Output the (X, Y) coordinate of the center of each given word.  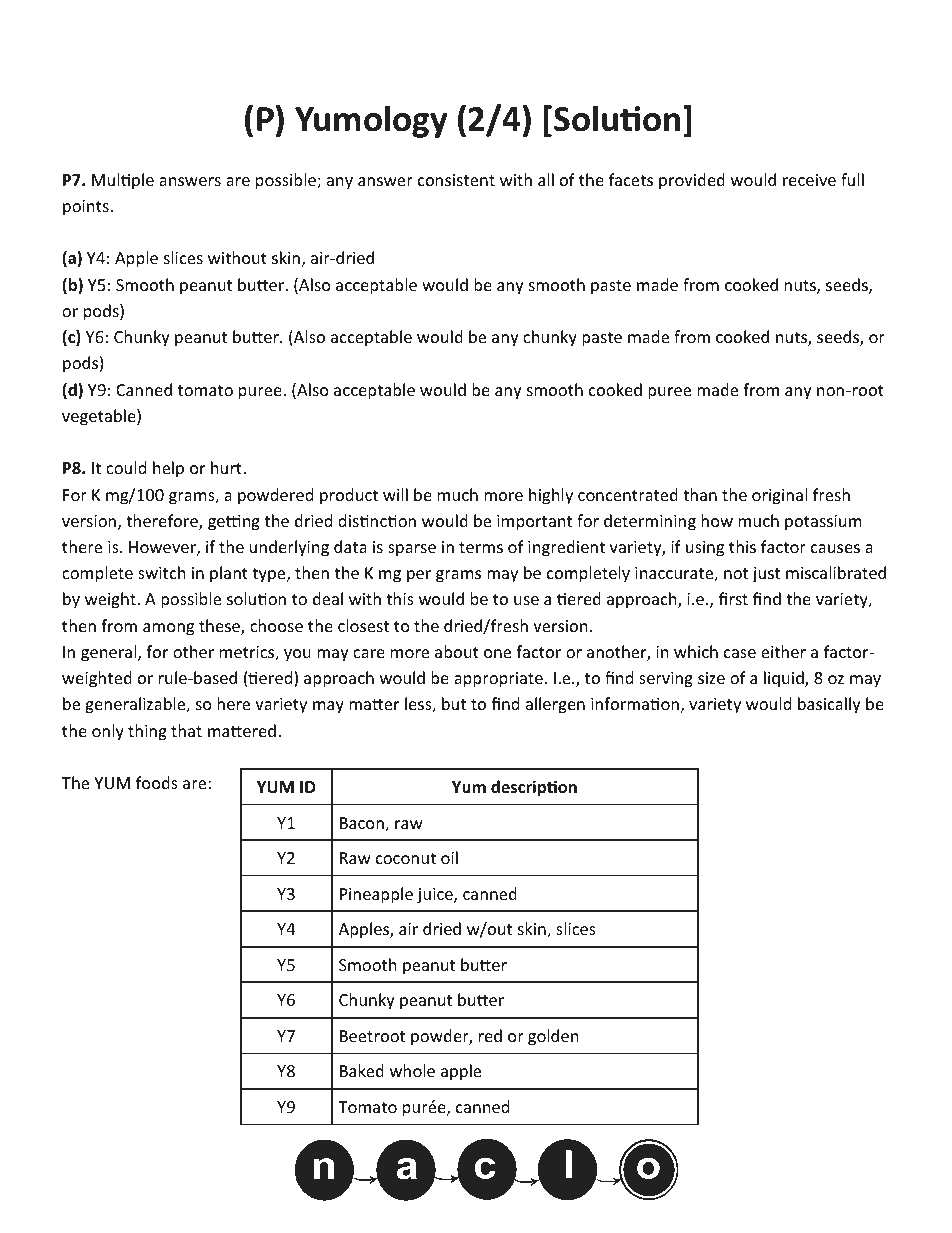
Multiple (123, 181)
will (395, 494)
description (534, 788)
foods (157, 782)
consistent (456, 180)
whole (412, 1070)
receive (809, 180)
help (168, 469)
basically (829, 705)
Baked (362, 1070)
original (779, 496)
